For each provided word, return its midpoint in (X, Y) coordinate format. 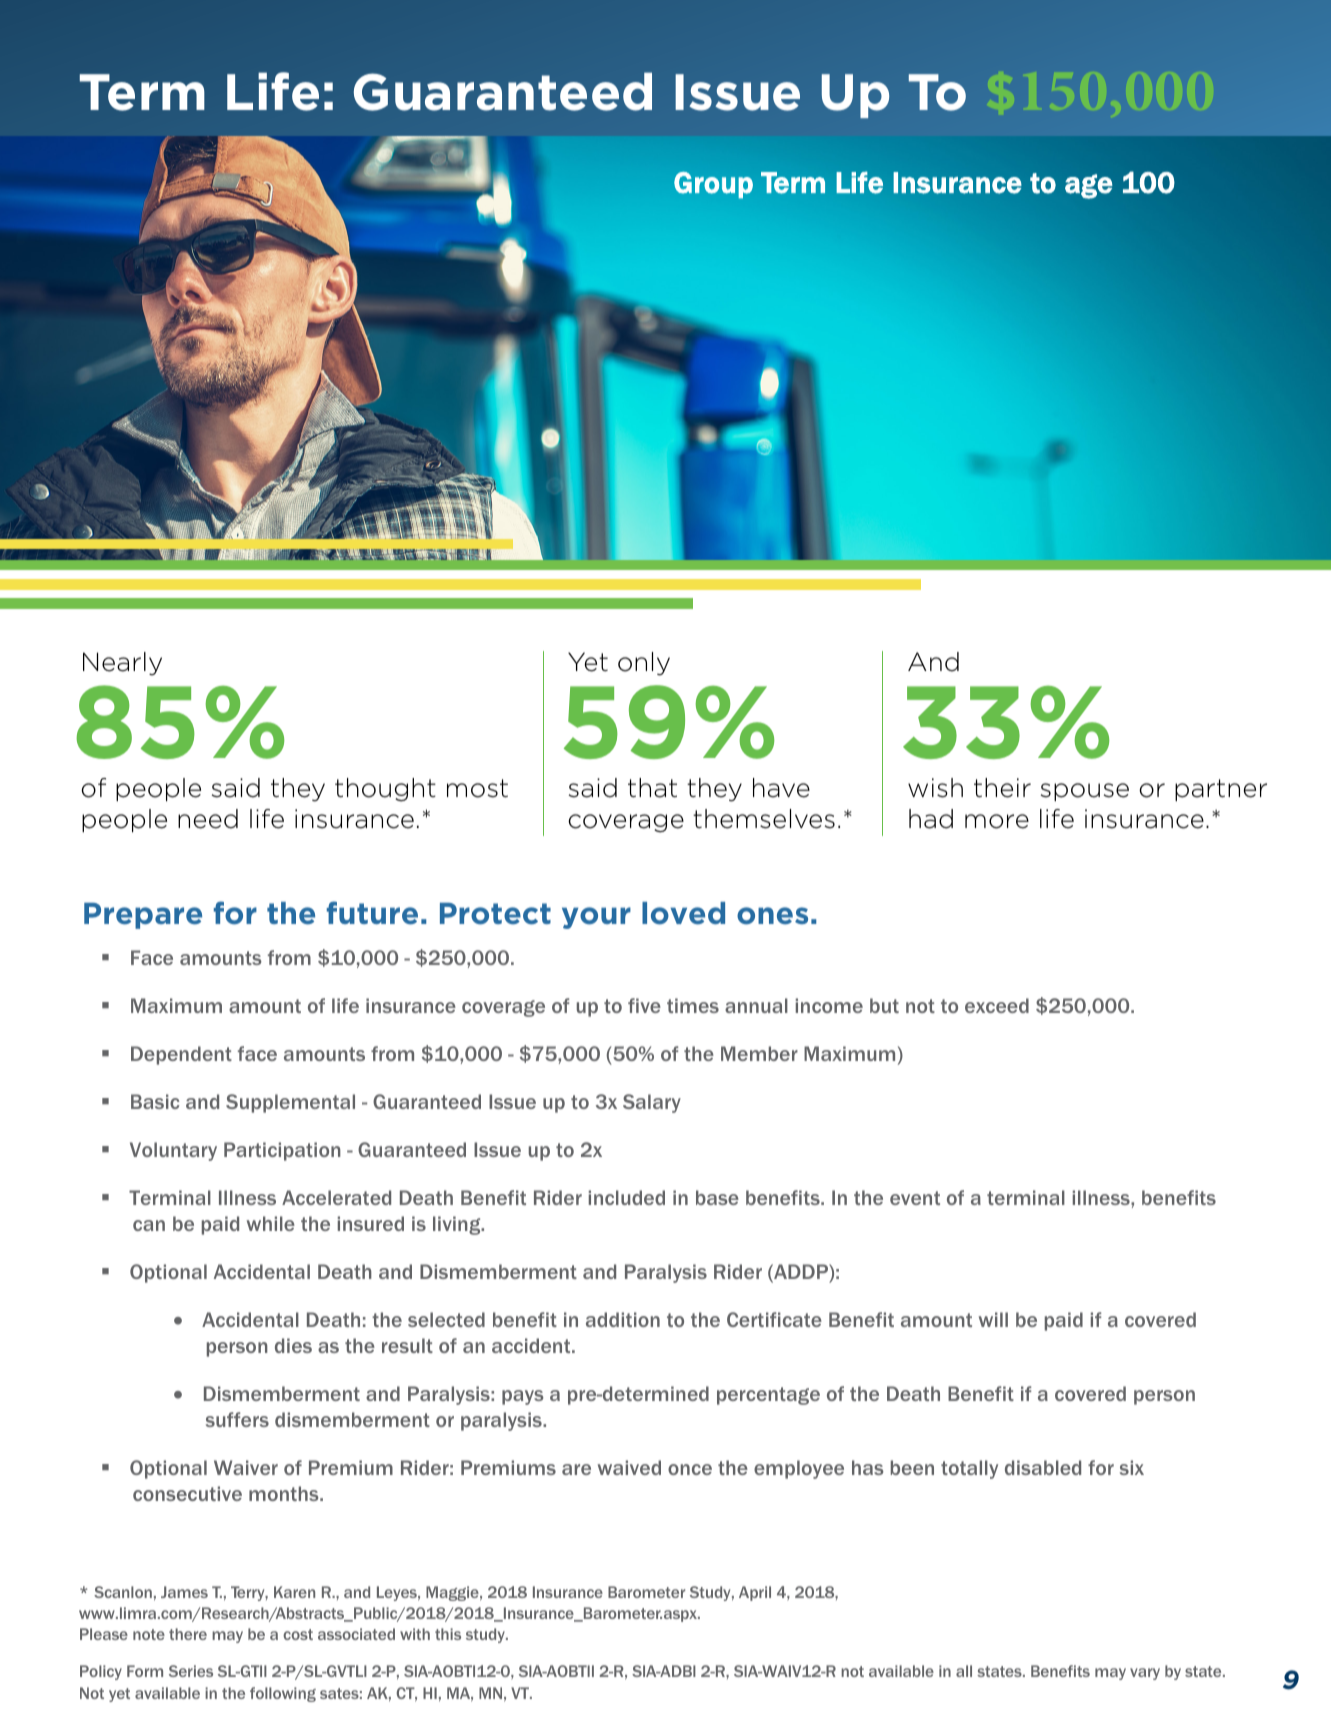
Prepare (143, 916)
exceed (997, 1005)
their (1002, 788)
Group (713, 185)
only (644, 664)
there (188, 1634)
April (755, 1593)
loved (683, 913)
